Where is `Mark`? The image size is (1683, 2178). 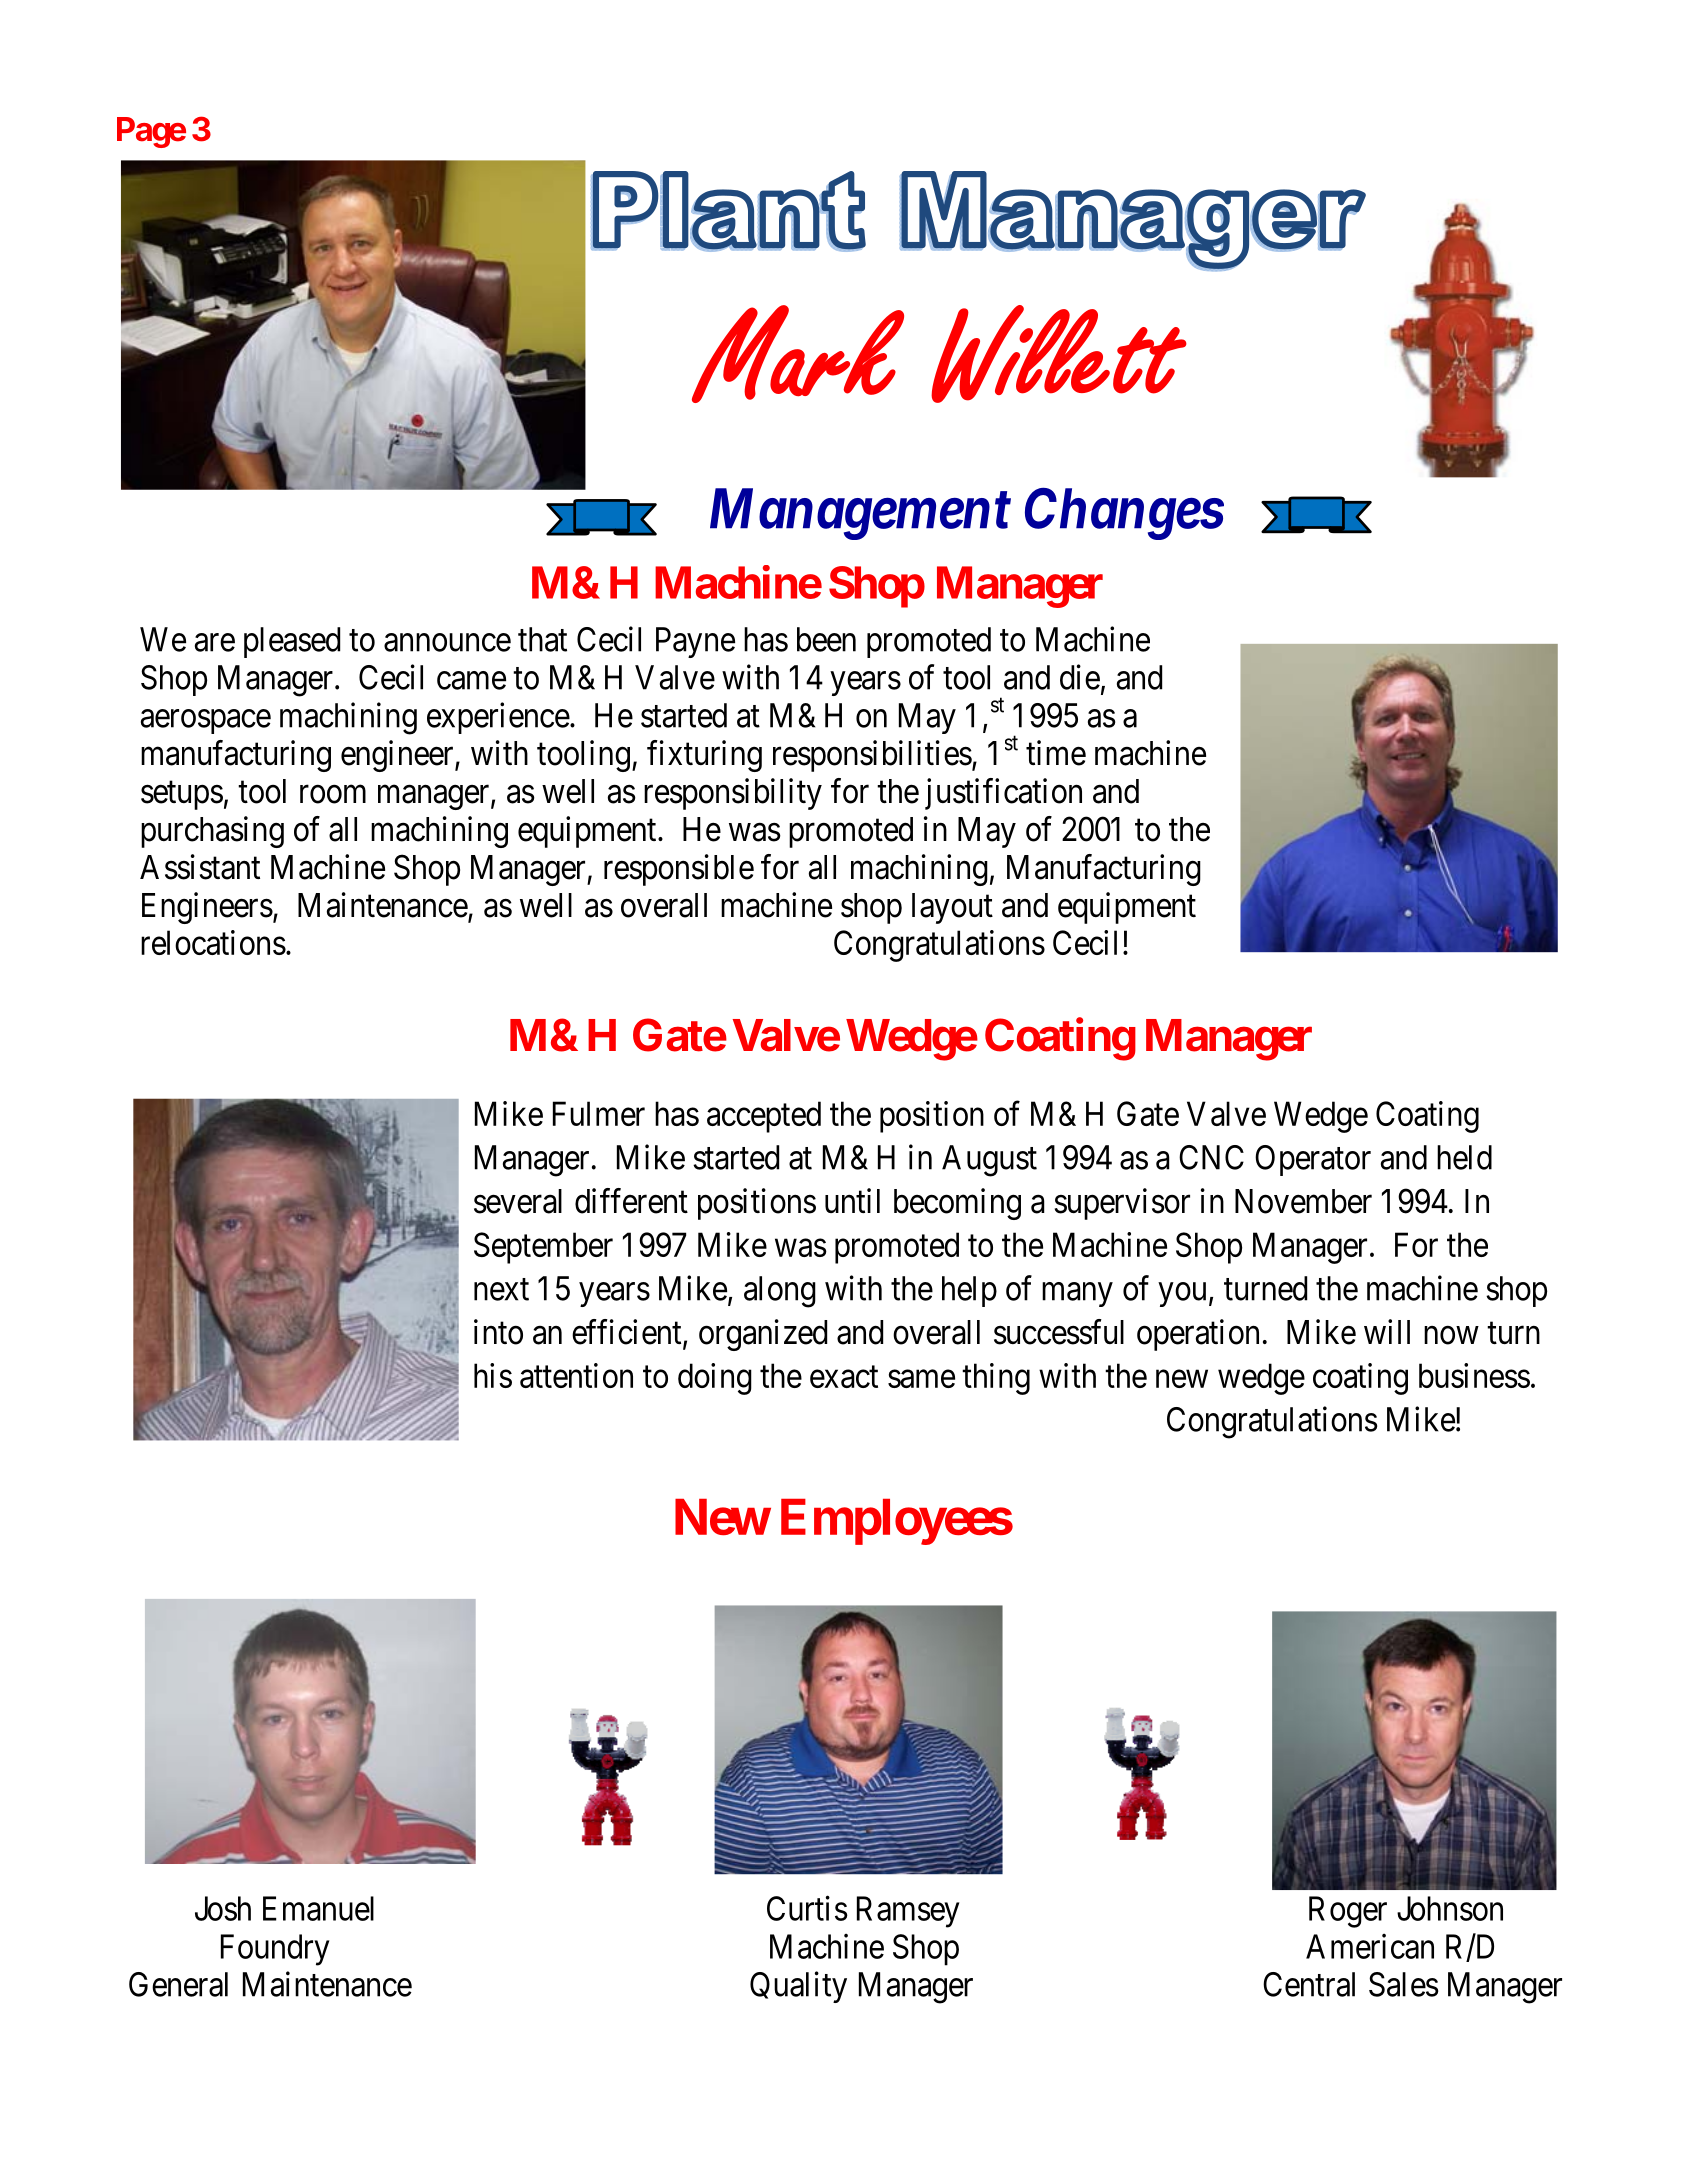 Mark is located at coordinates (798, 354).
